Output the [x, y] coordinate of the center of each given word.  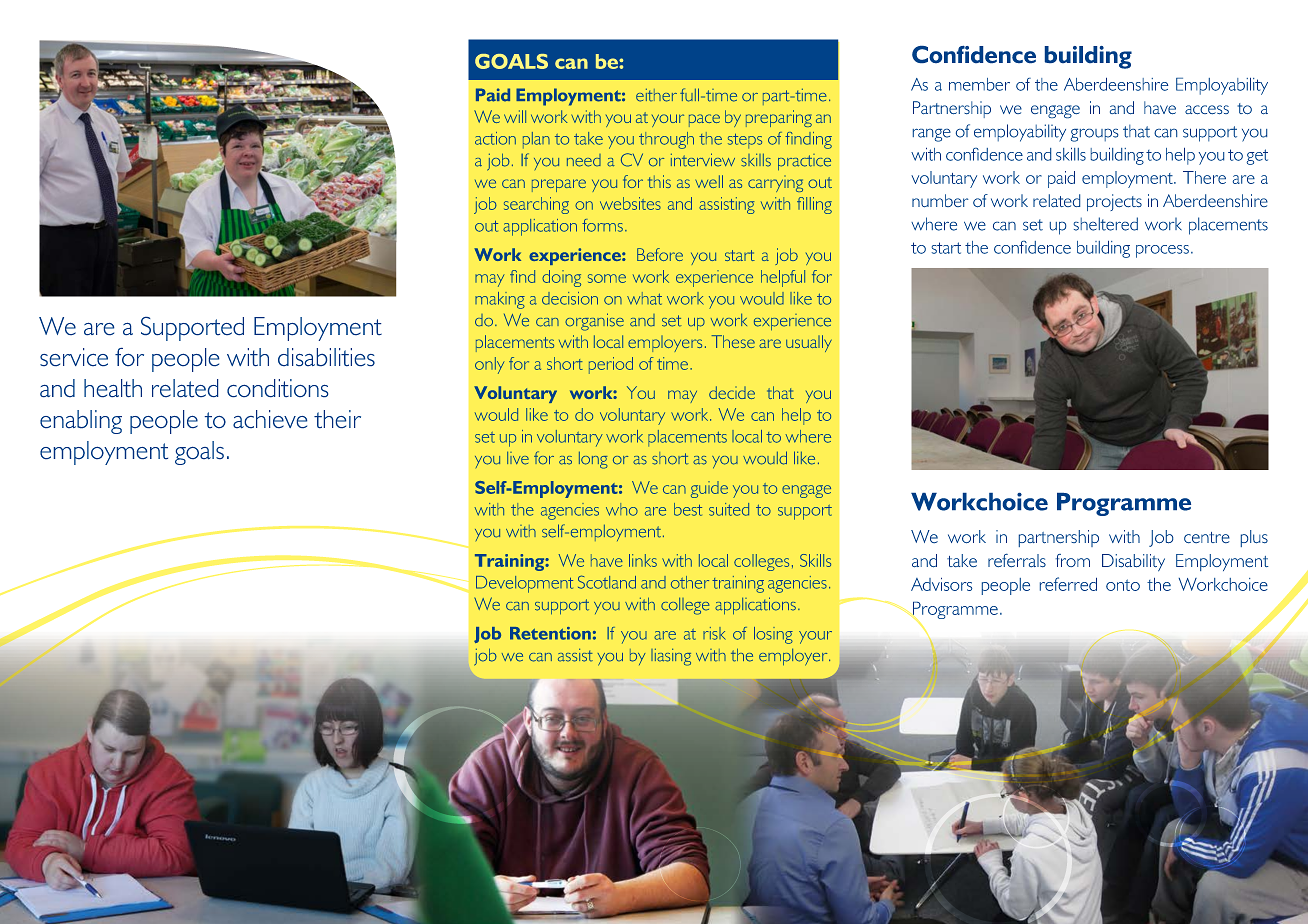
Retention [550, 633]
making [500, 300]
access [1207, 109]
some [607, 278]
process [1162, 251]
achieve [270, 419]
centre [1207, 537]
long [593, 460]
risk [714, 633]
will [515, 116]
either [656, 95]
